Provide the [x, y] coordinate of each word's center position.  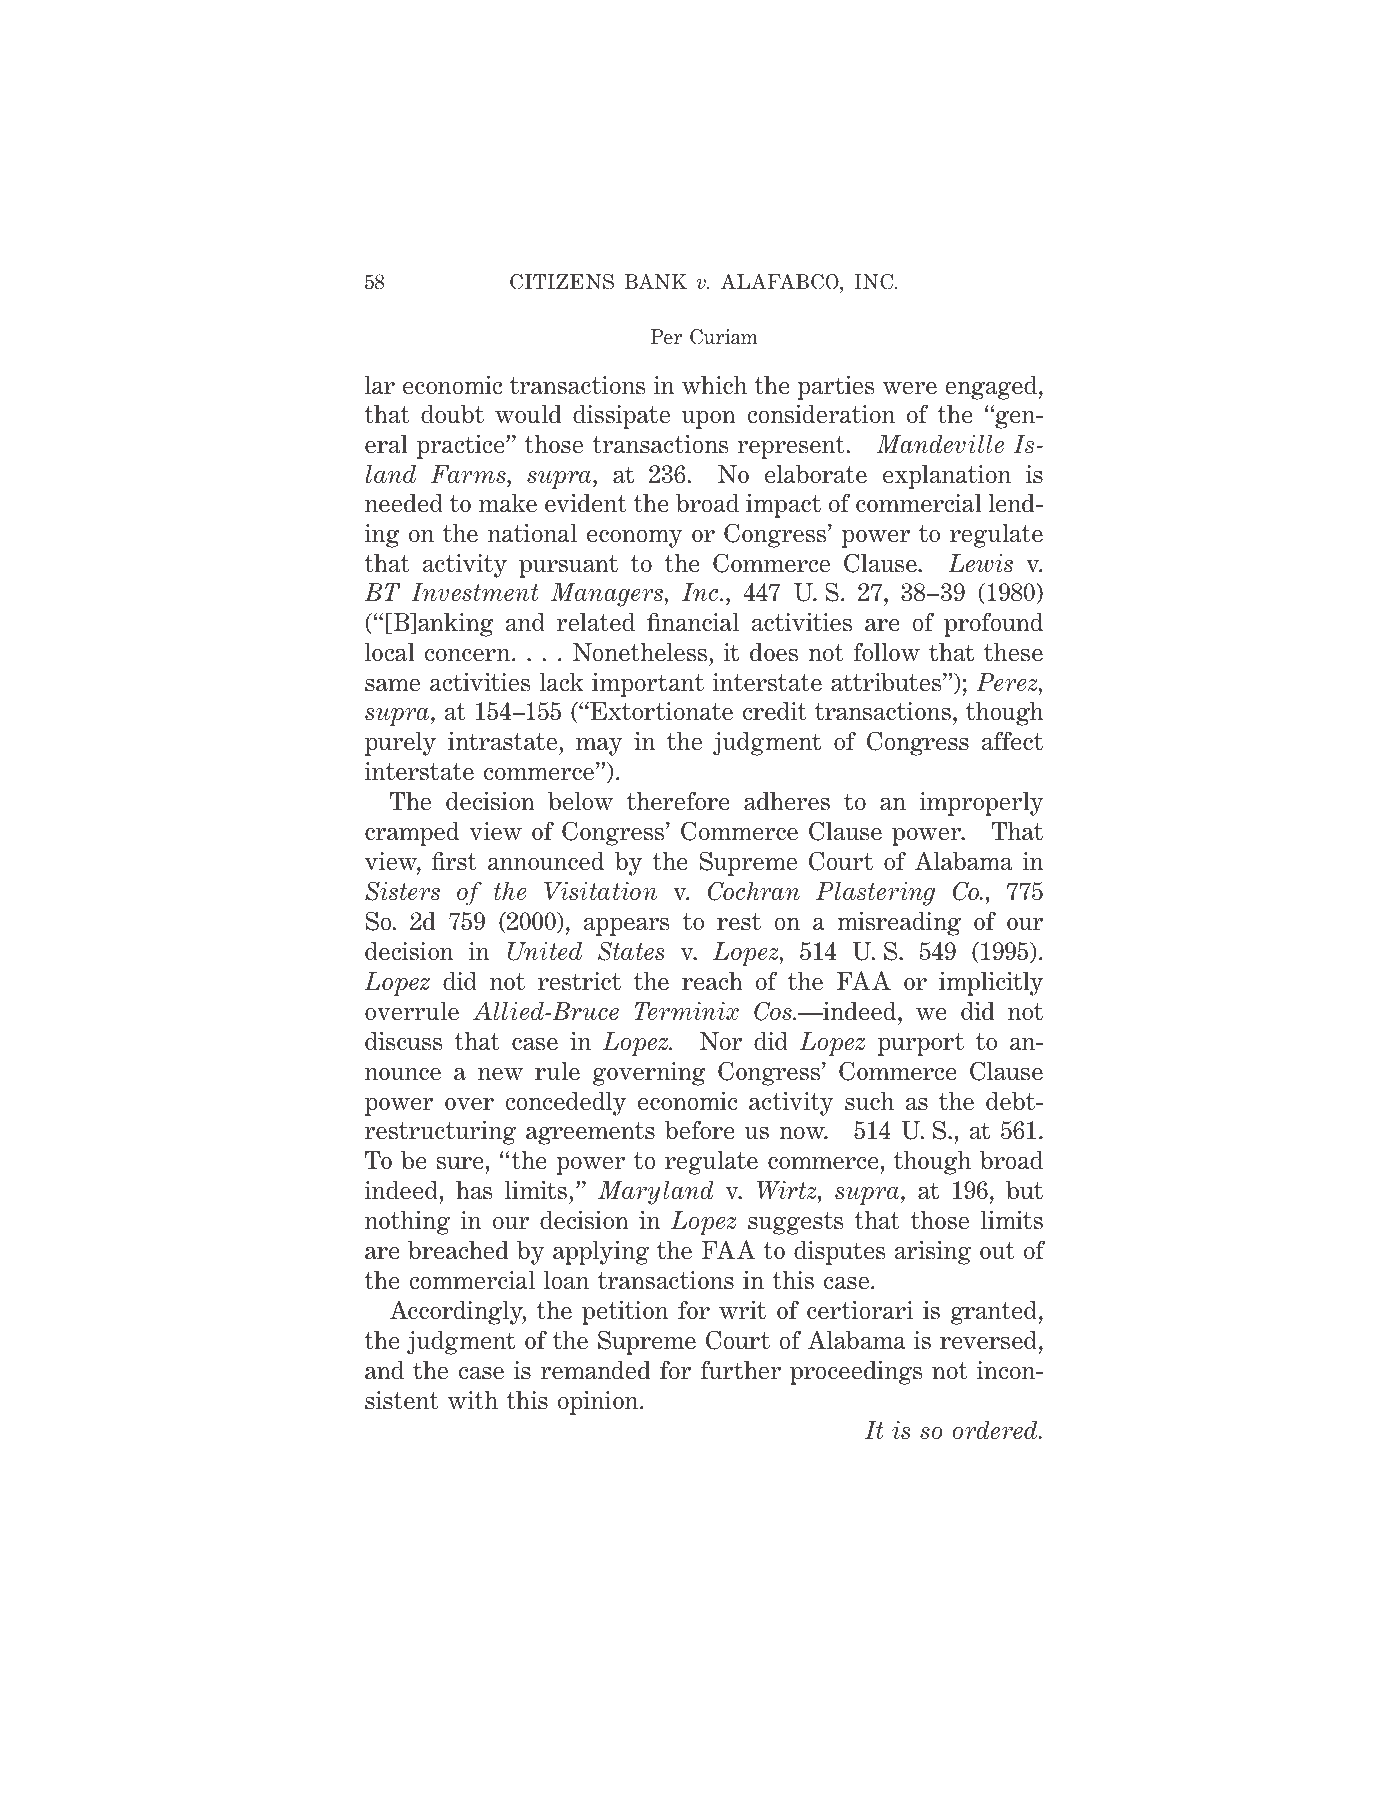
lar [380, 385]
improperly [981, 803]
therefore [678, 801]
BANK [656, 282]
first [454, 861]
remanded [595, 1370]
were [909, 388]
